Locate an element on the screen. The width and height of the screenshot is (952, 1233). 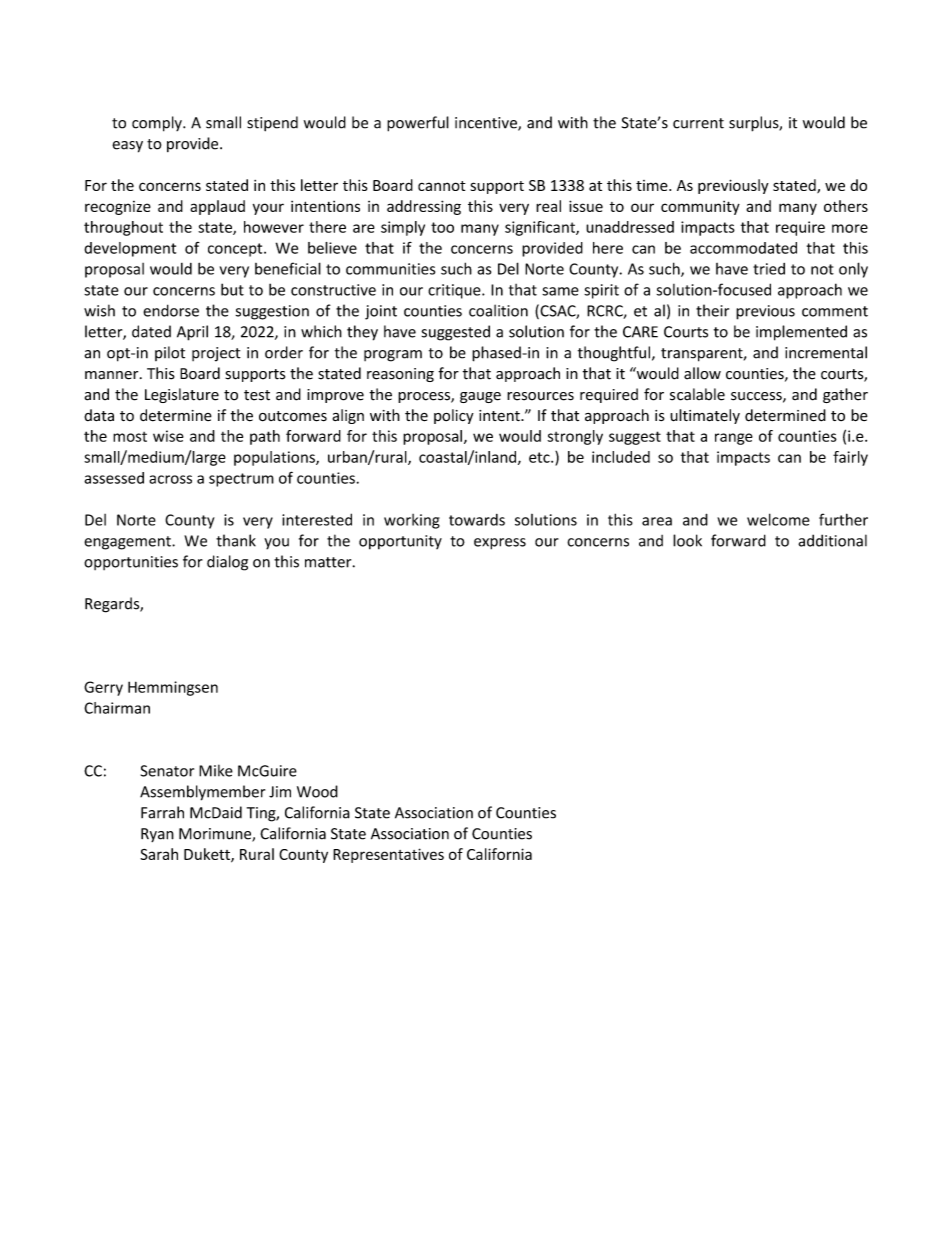
dialog is located at coordinates (227, 563).
